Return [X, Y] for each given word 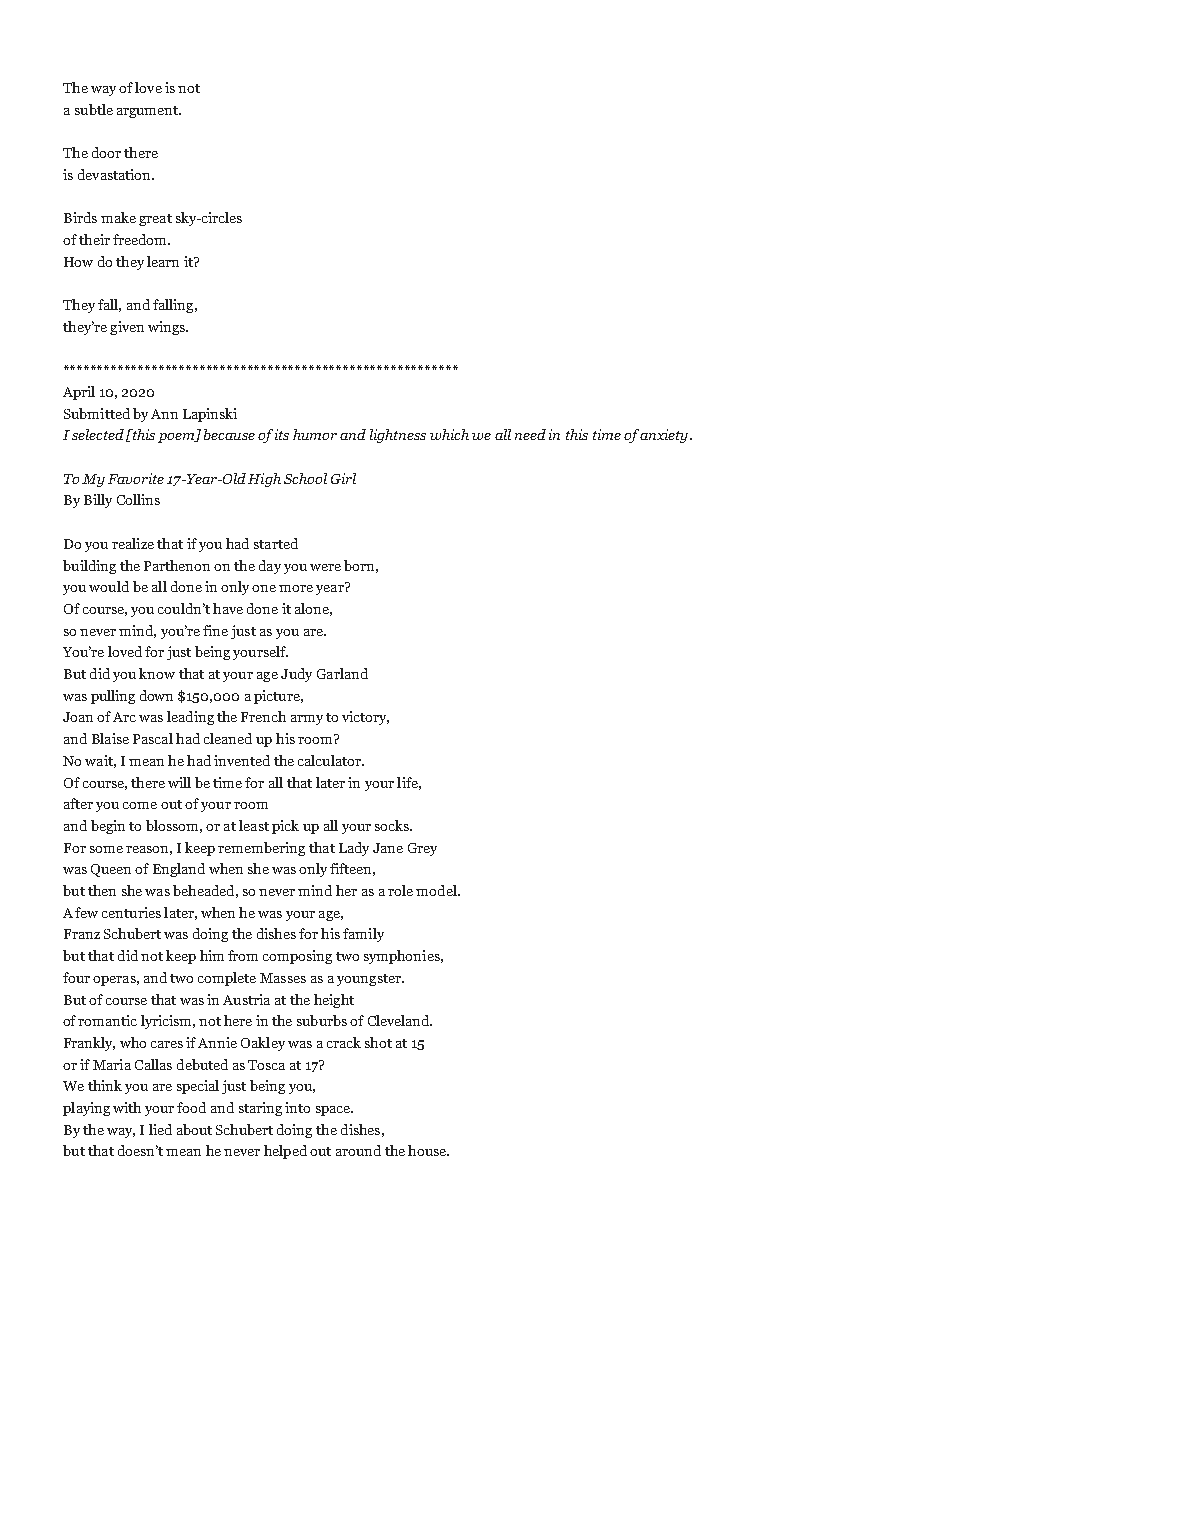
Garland [342, 673]
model [437, 890]
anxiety [665, 436]
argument [149, 112]
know [157, 673]
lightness [398, 436]
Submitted [97, 413]
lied [160, 1129]
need [530, 434]
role [400, 890]
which [449, 434]
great [155, 220]
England [179, 870]
